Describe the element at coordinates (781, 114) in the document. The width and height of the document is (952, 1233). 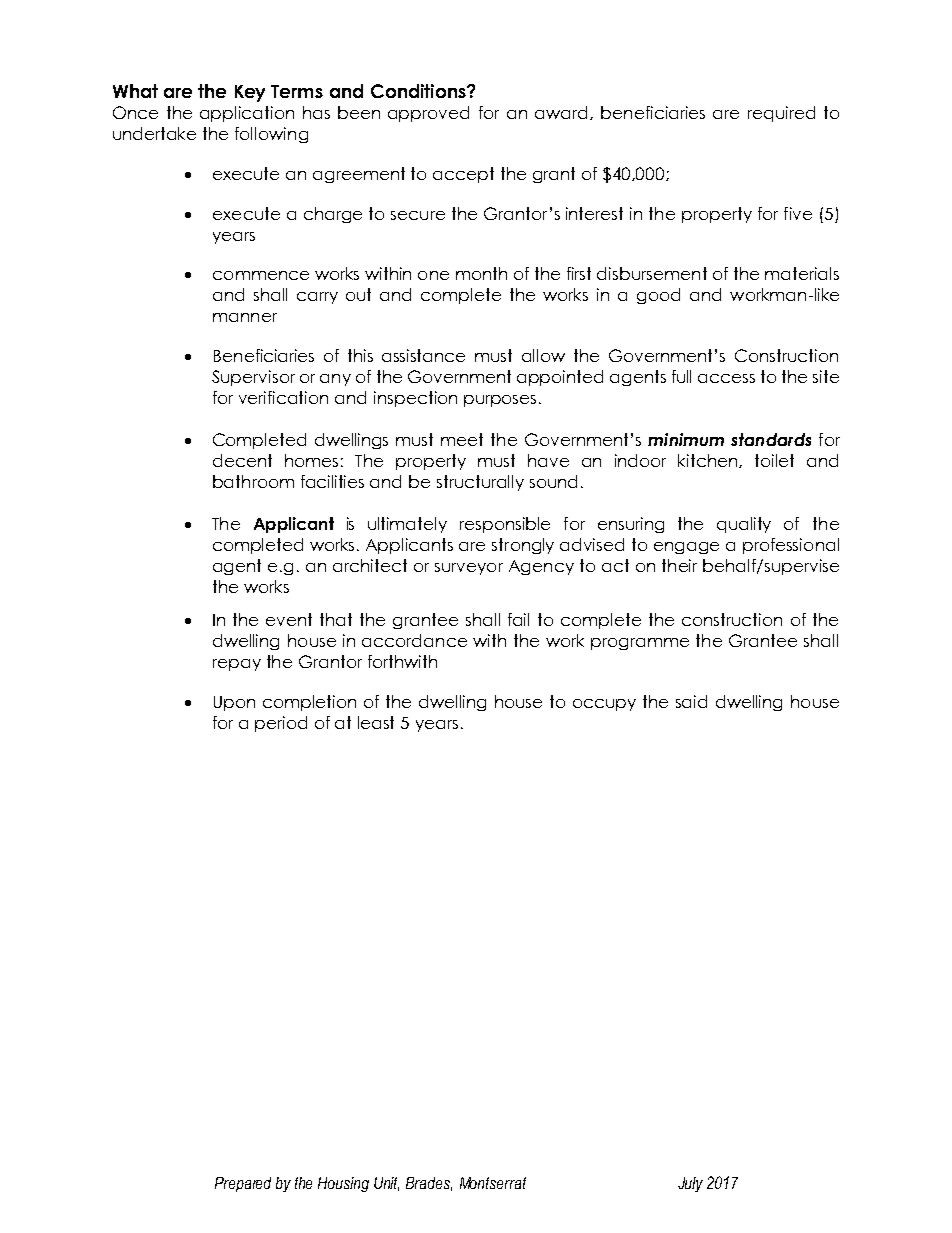
I see `required` at that location.
